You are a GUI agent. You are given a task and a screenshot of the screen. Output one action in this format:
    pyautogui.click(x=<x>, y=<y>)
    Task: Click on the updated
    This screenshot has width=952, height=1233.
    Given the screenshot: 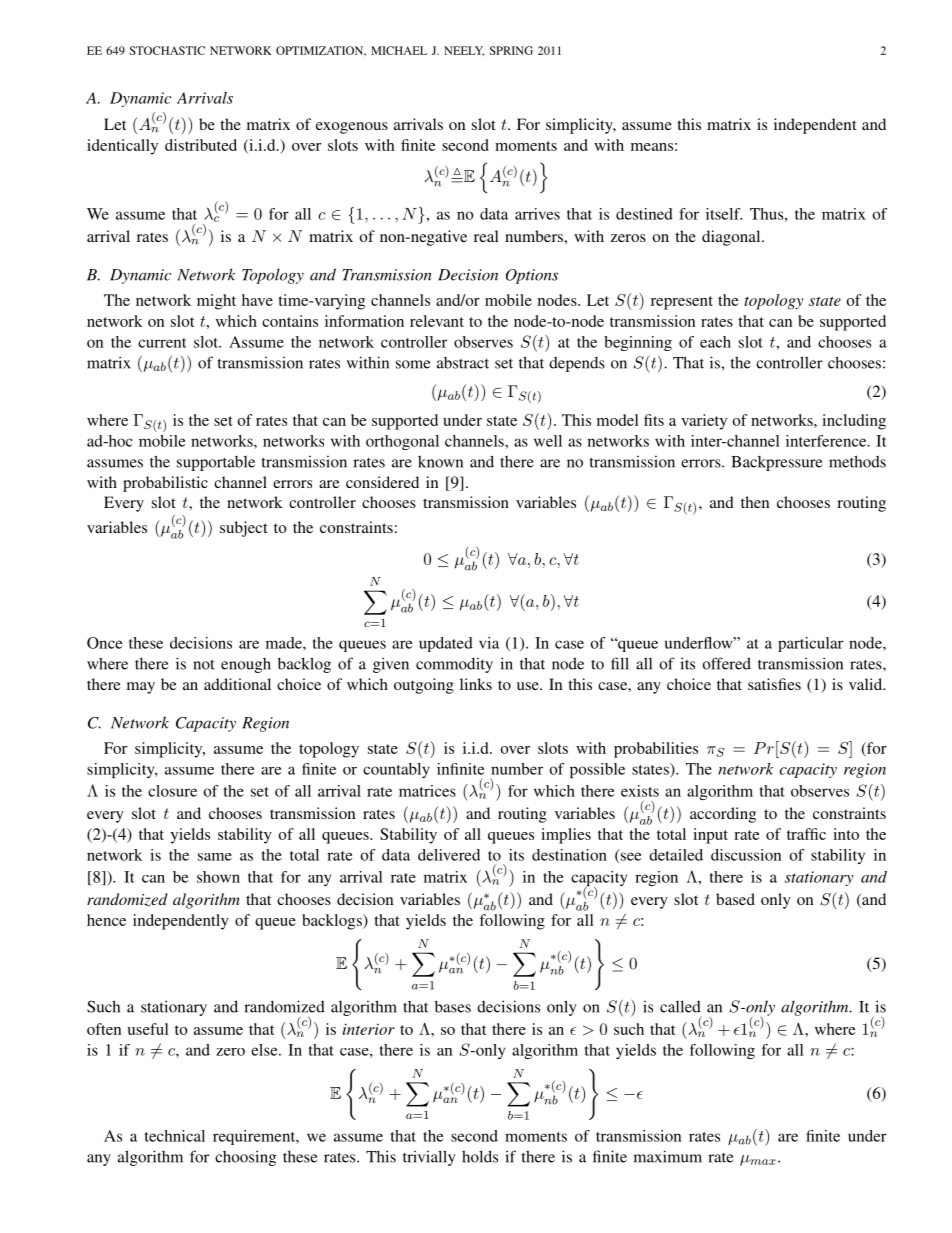 What is the action you would take?
    pyautogui.click(x=446, y=644)
